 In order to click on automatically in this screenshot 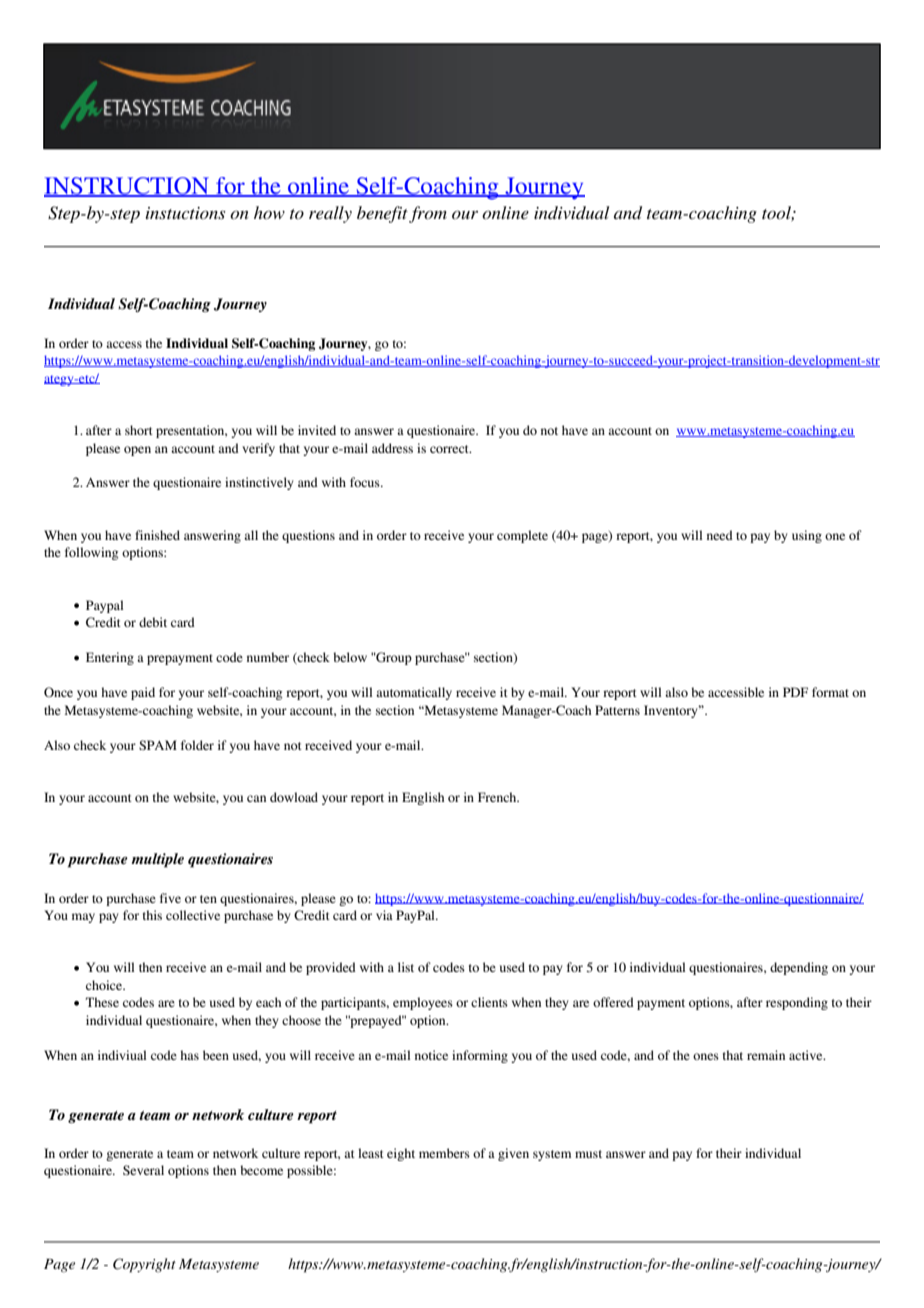, I will do `click(414, 693)`.
